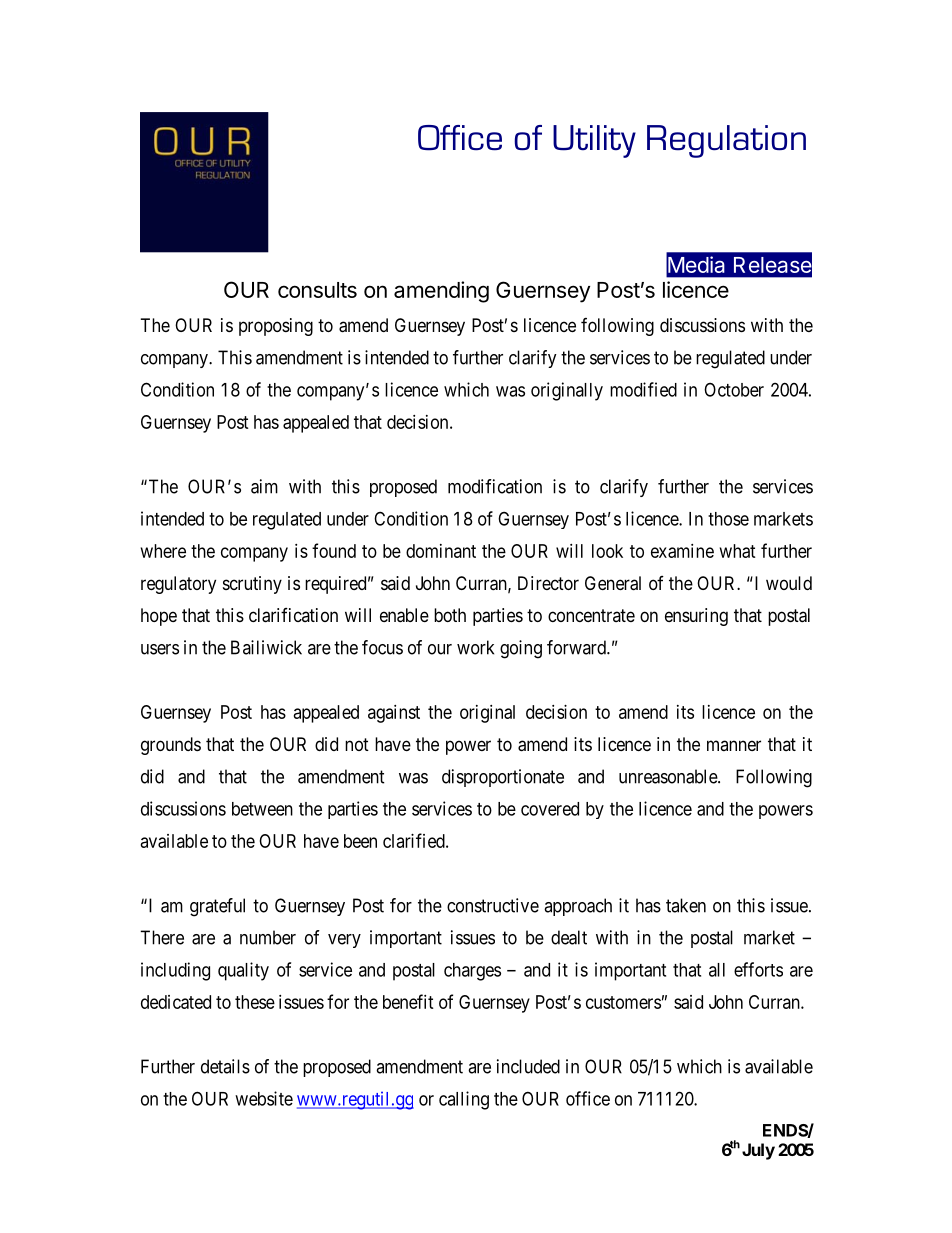  I want to click on between, so click(262, 809).
